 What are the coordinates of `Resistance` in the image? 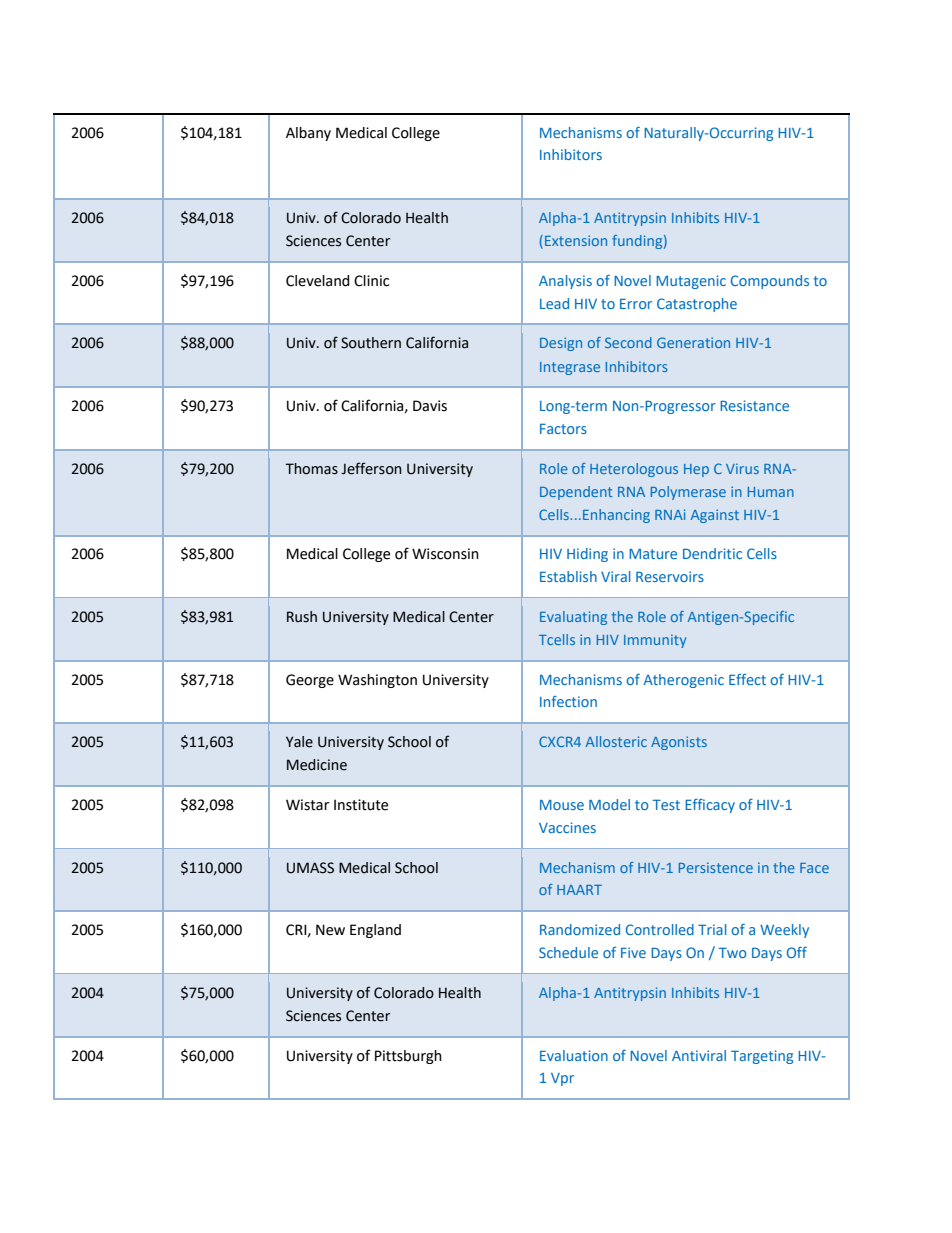 It's located at (754, 405).
